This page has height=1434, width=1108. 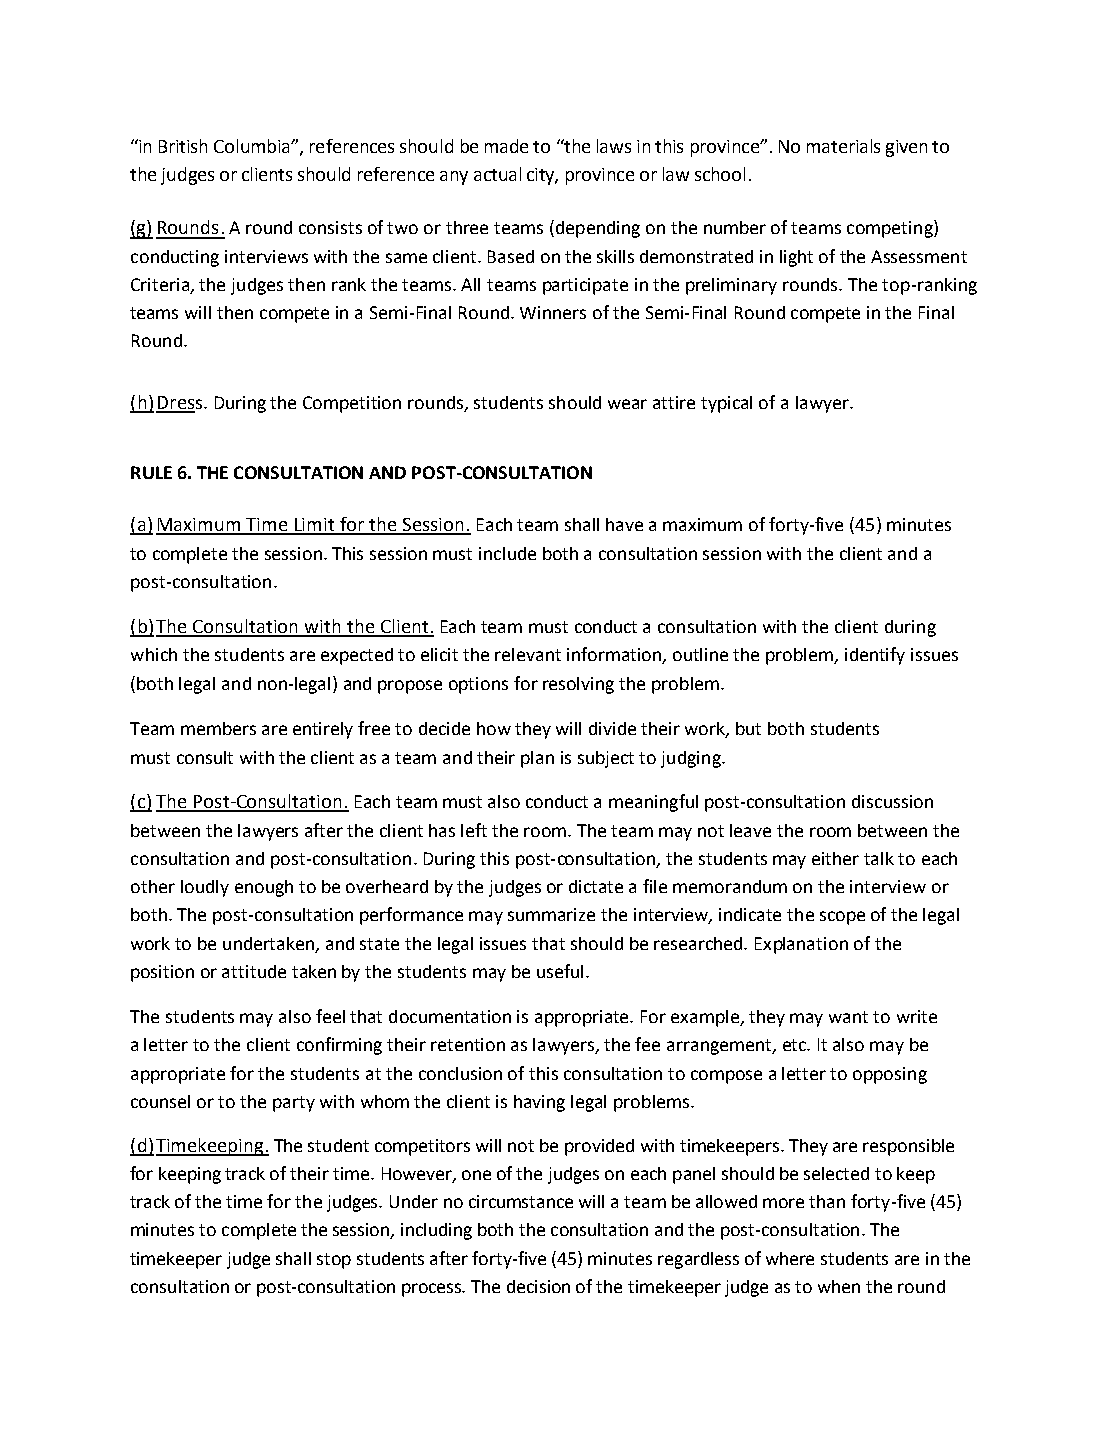 What do you see at coordinates (790, 1258) in the page?
I see `where` at bounding box center [790, 1258].
